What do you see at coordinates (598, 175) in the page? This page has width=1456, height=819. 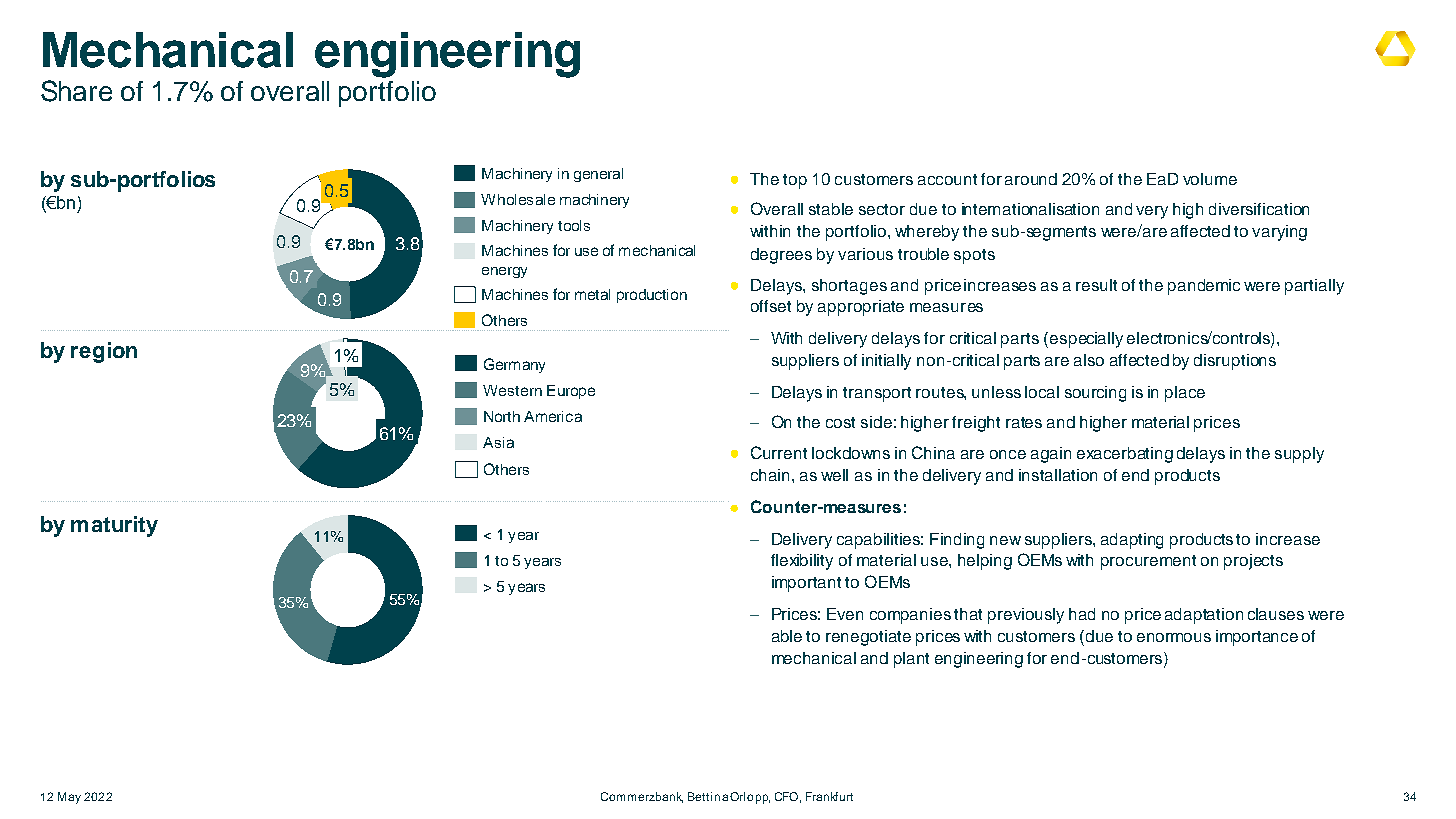 I see `general` at bounding box center [598, 175].
